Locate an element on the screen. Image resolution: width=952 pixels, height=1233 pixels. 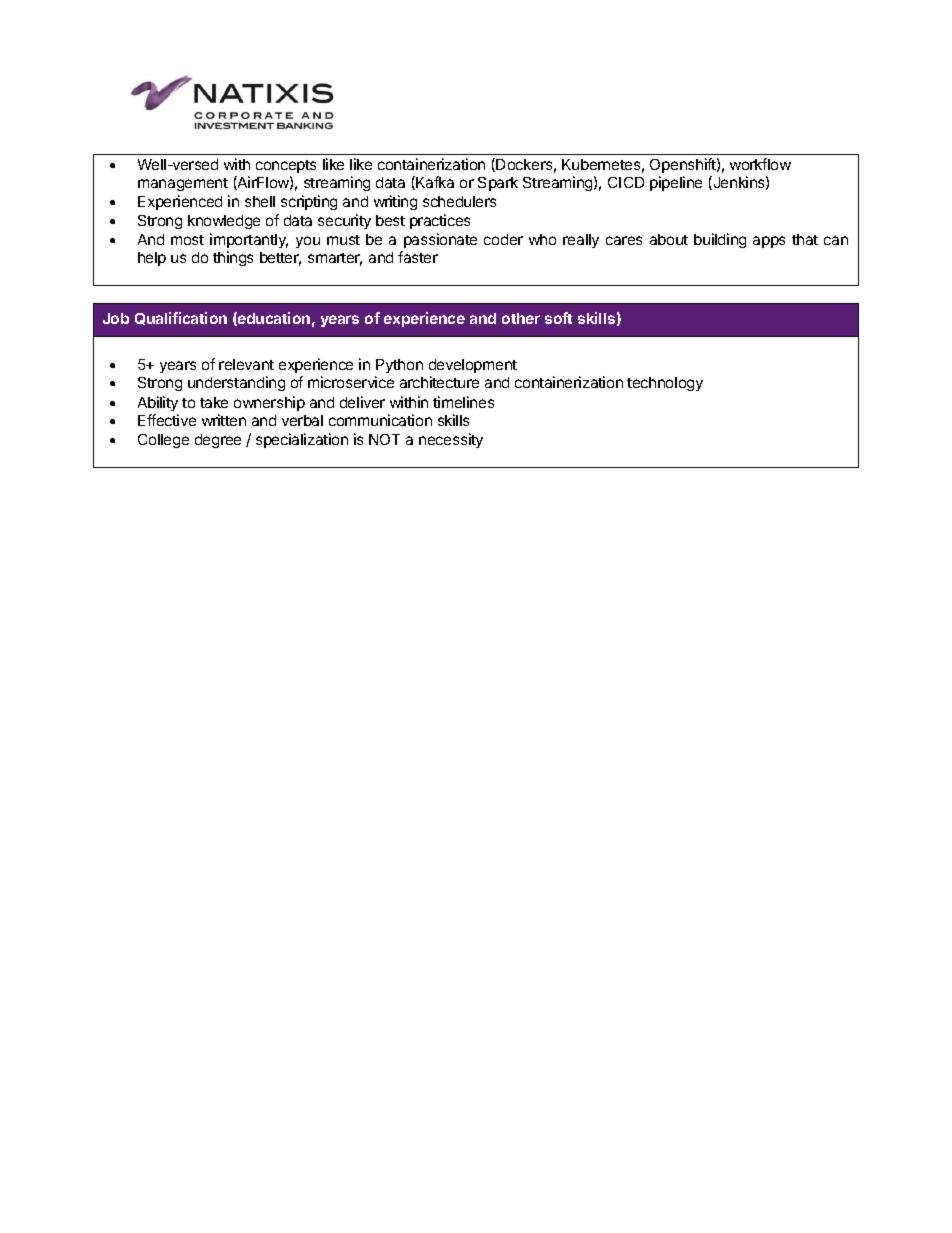
management is located at coordinates (183, 184).
